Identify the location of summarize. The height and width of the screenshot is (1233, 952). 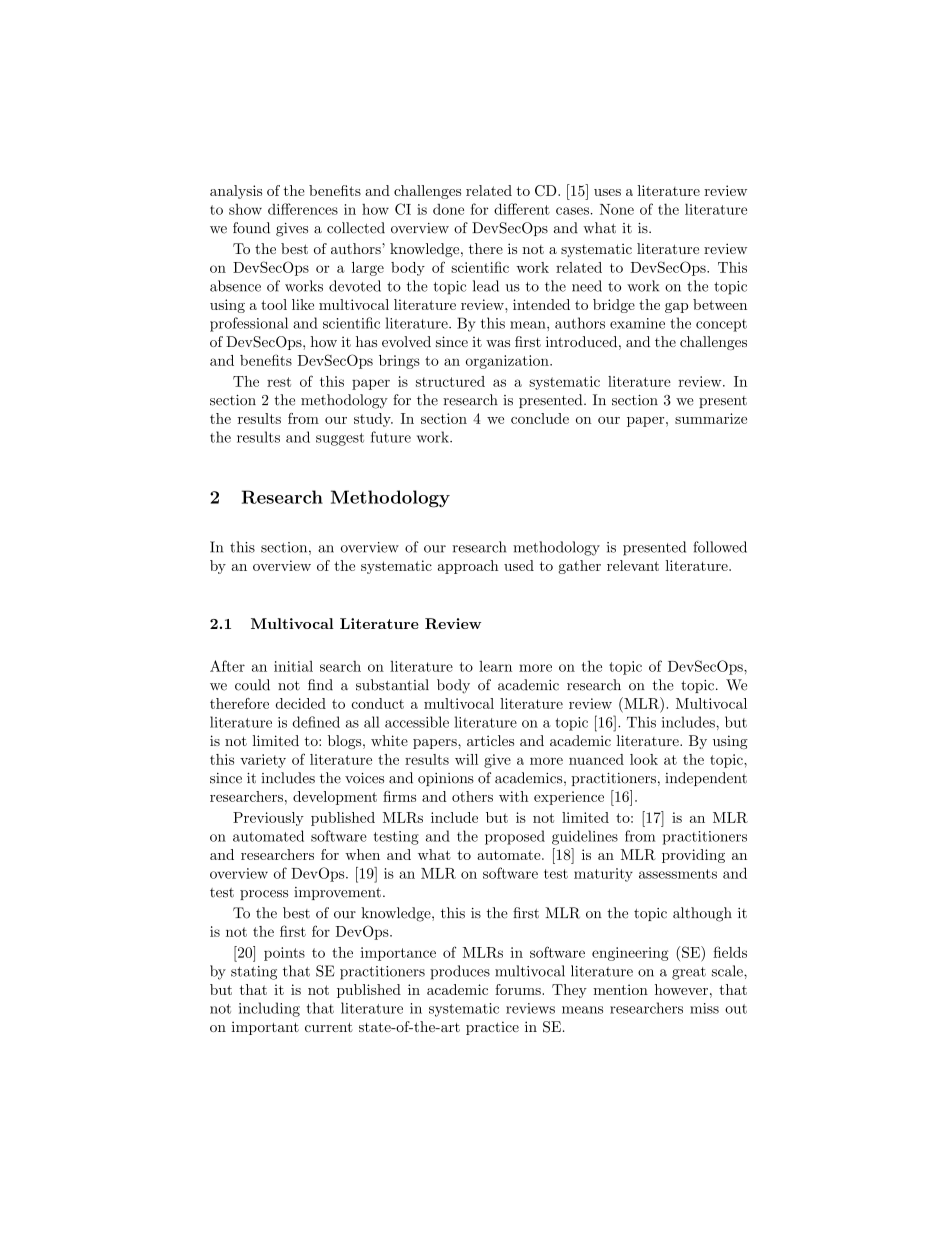
(711, 418).
